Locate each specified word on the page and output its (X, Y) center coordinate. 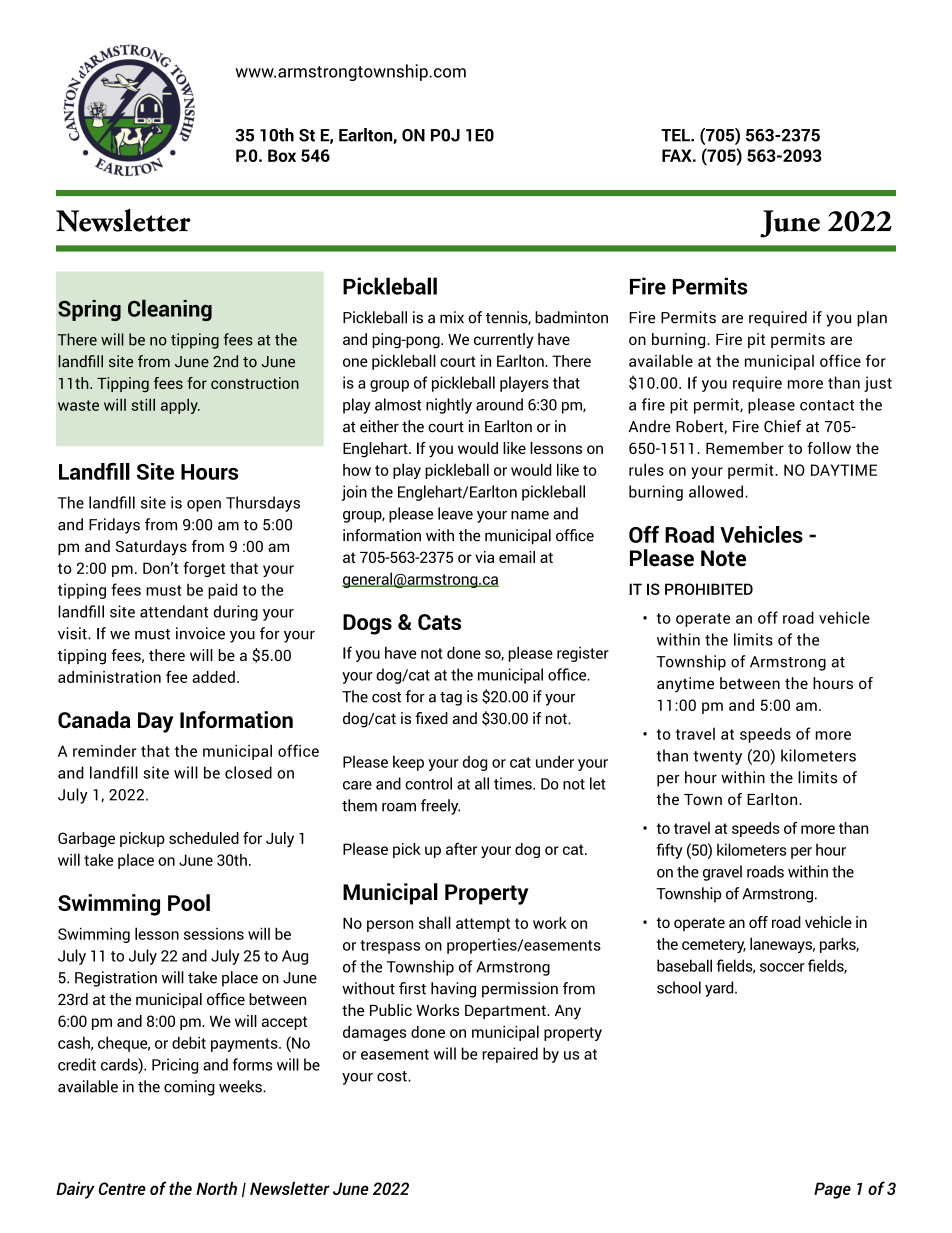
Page (832, 1190)
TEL (676, 135)
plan (872, 319)
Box (282, 155)
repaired (510, 1055)
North (216, 1188)
